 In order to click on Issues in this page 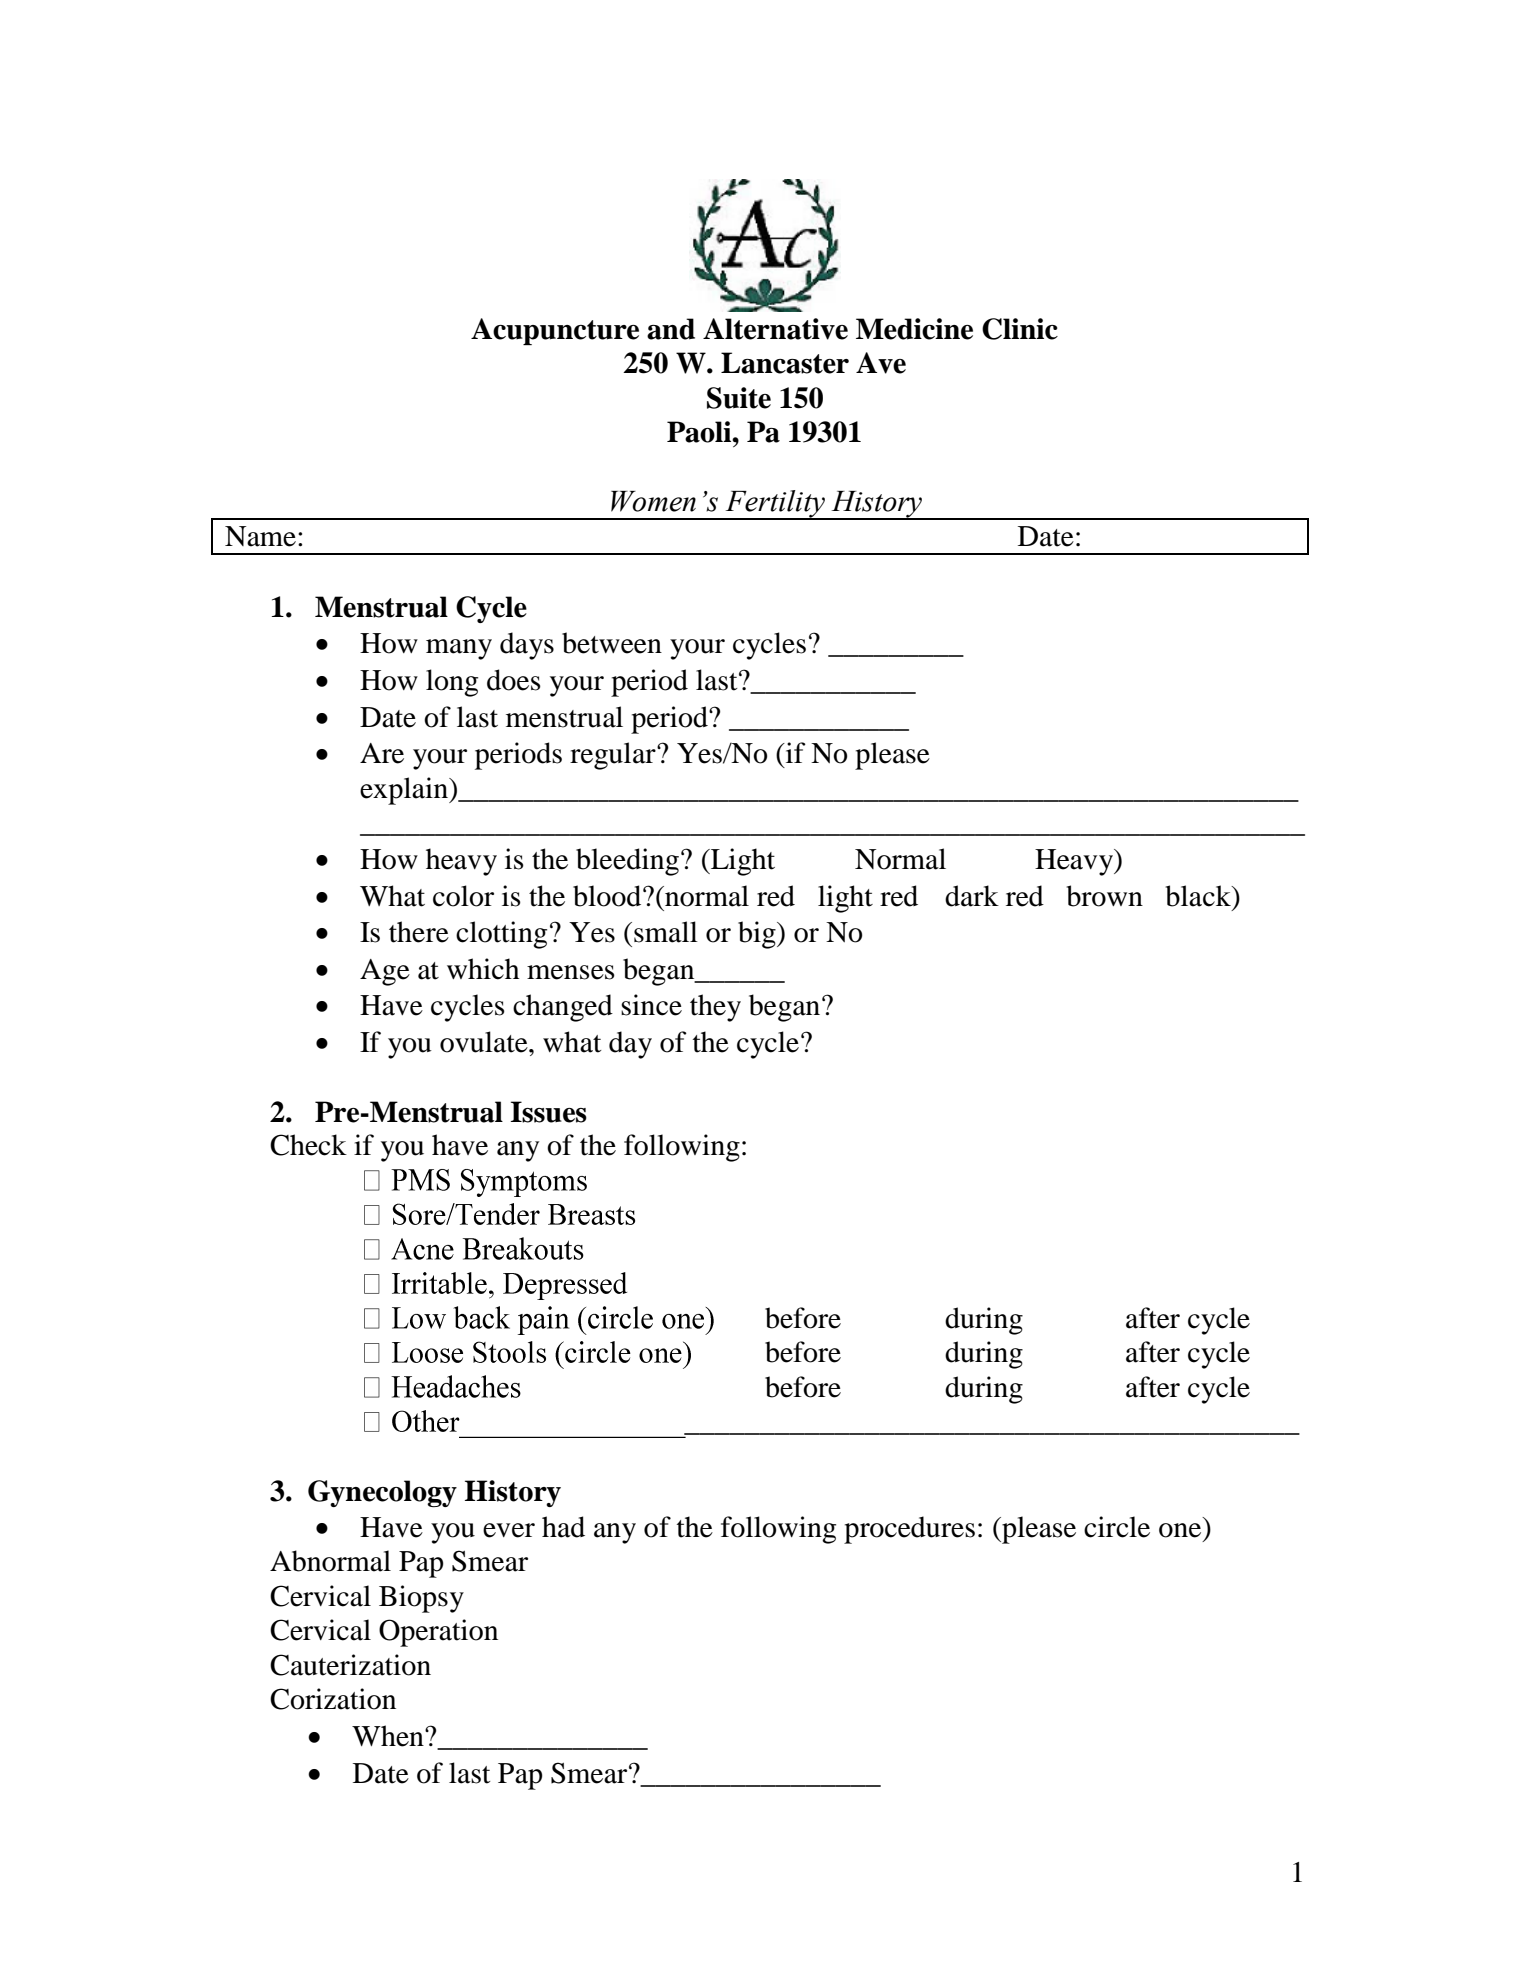, I will do `click(548, 1112)`.
